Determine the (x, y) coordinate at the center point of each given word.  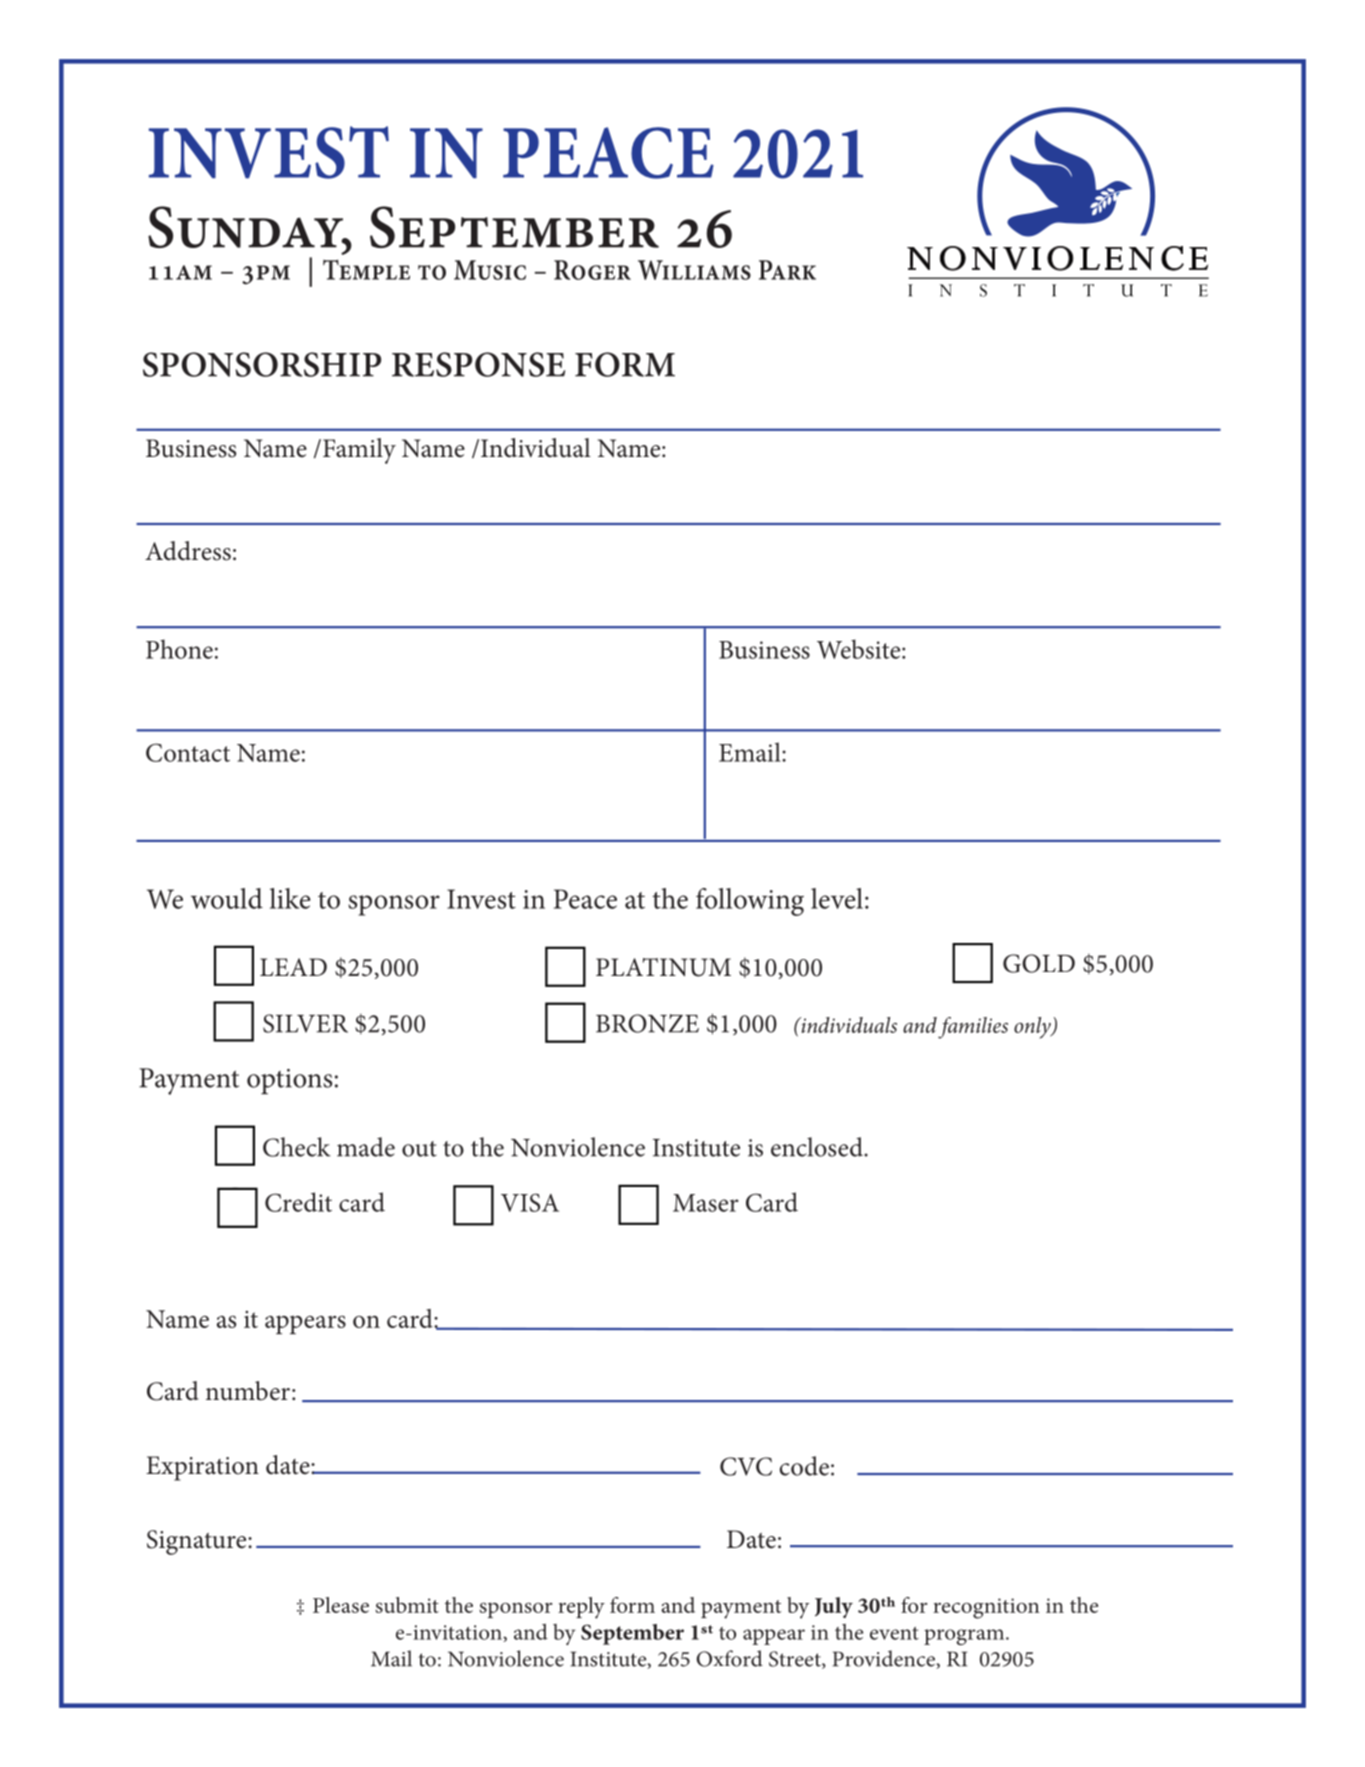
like (290, 898)
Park (787, 270)
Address (188, 551)
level (837, 898)
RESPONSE (478, 364)
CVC (746, 1466)
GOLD (1039, 963)
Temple (366, 269)
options (289, 1081)
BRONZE (647, 1023)
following (750, 902)
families (973, 1028)
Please (341, 1605)
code (804, 1466)
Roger (592, 270)
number (248, 1391)
